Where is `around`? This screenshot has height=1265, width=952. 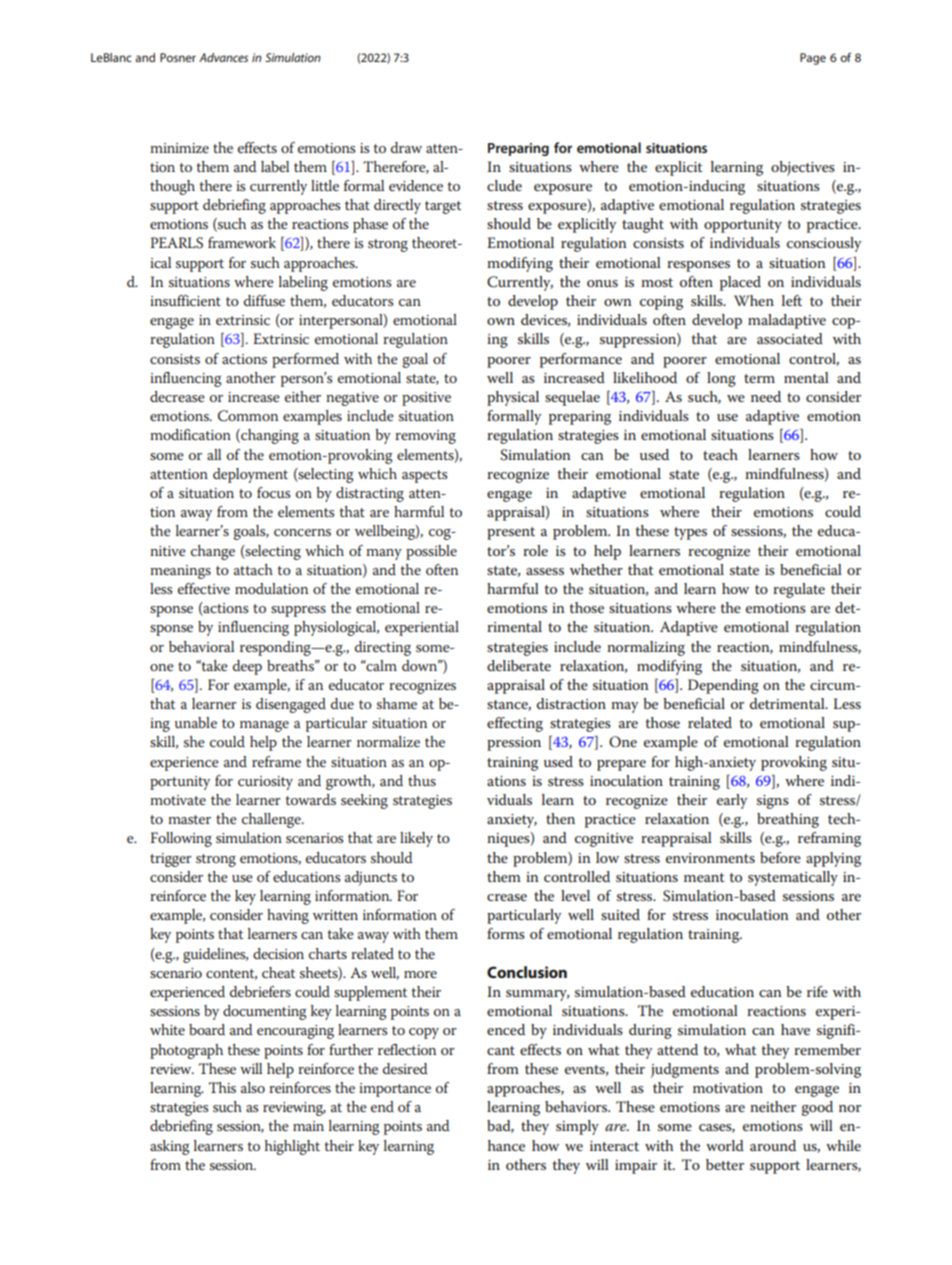
around is located at coordinates (773, 1145).
